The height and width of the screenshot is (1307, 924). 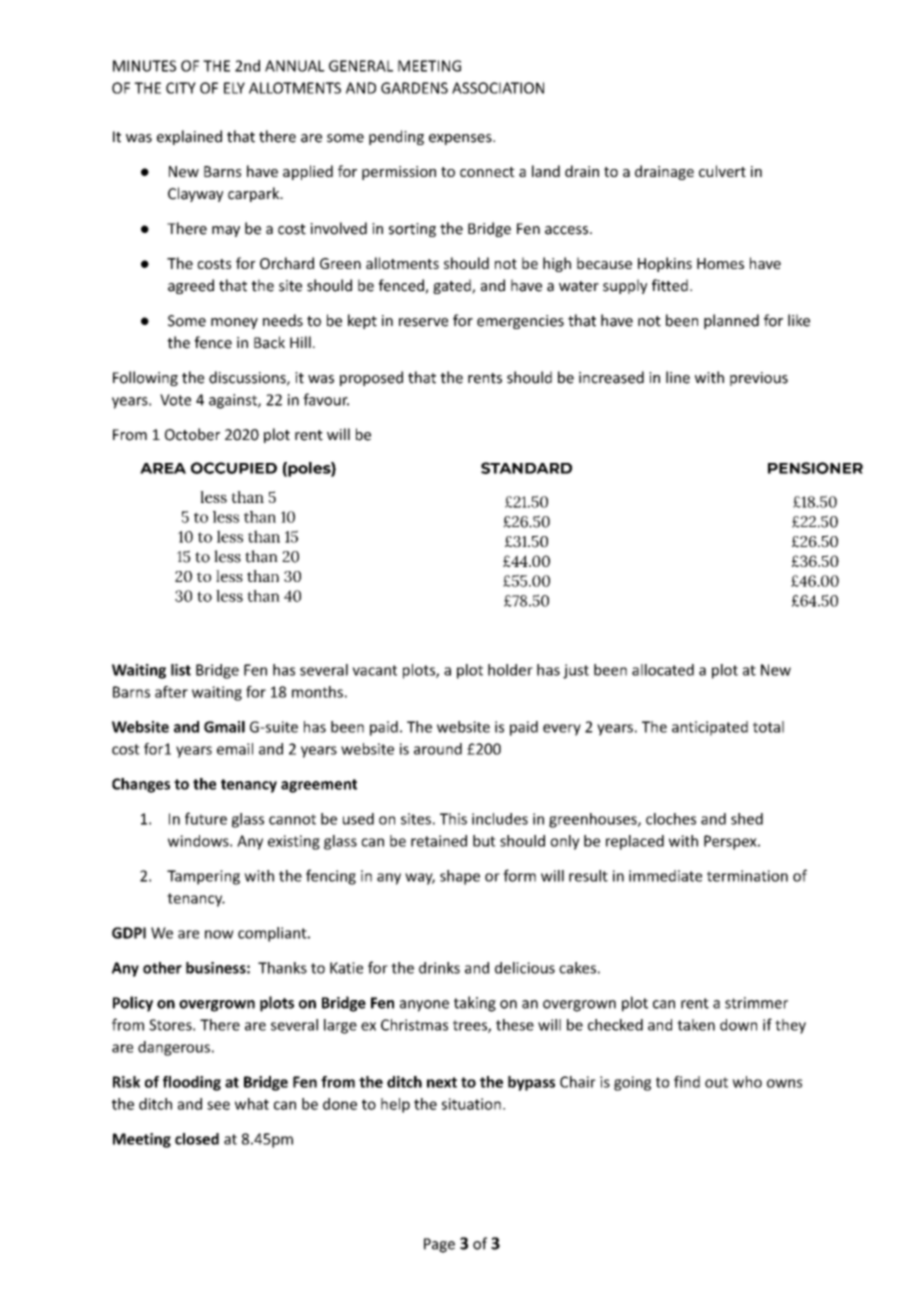 What do you see at coordinates (663, 670) in the screenshot?
I see `allocated` at bounding box center [663, 670].
